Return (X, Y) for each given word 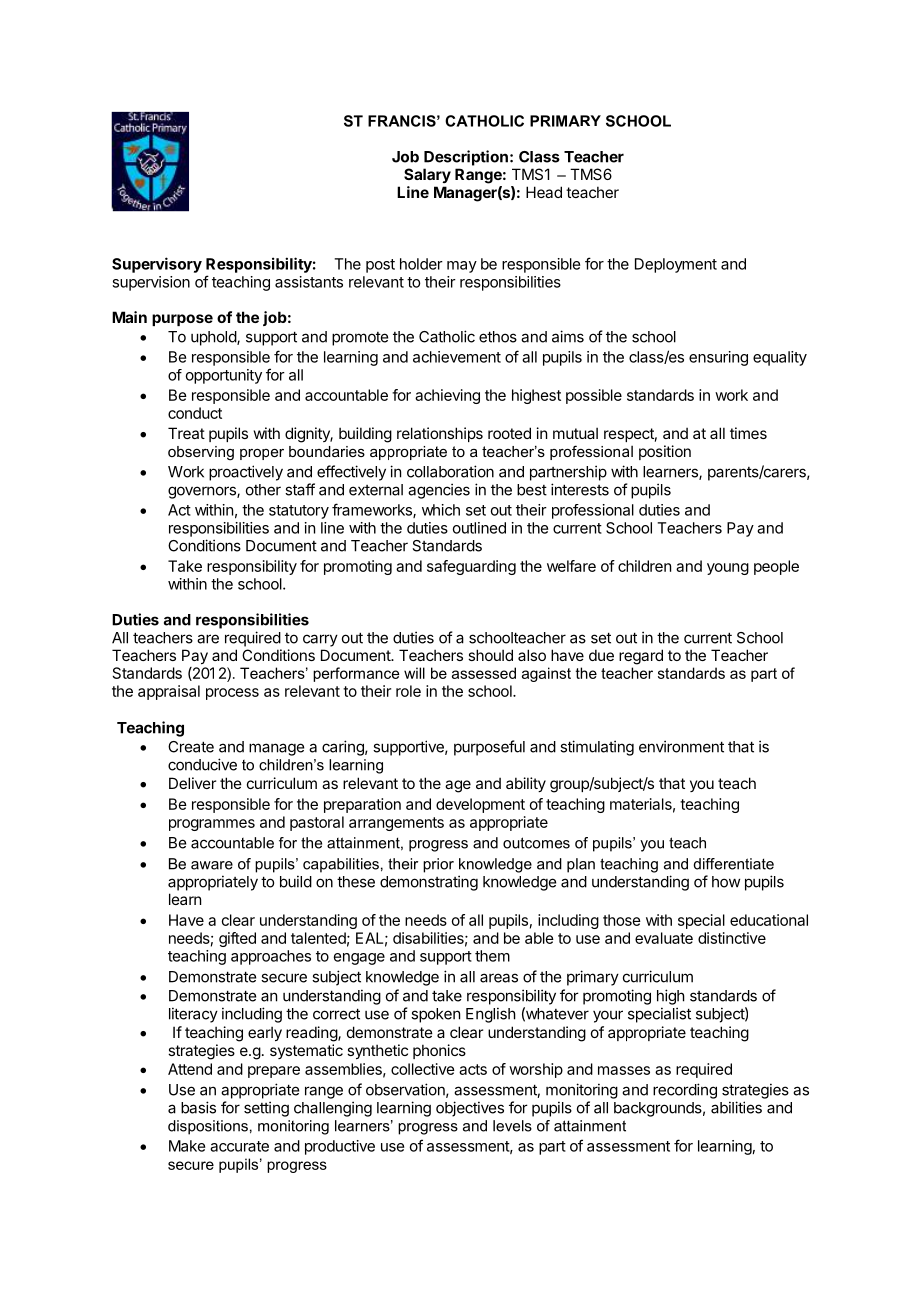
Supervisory (157, 265)
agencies (439, 491)
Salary (427, 175)
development (480, 805)
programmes (212, 825)
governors (203, 492)
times (748, 433)
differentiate (734, 864)
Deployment (676, 265)
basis (198, 1107)
